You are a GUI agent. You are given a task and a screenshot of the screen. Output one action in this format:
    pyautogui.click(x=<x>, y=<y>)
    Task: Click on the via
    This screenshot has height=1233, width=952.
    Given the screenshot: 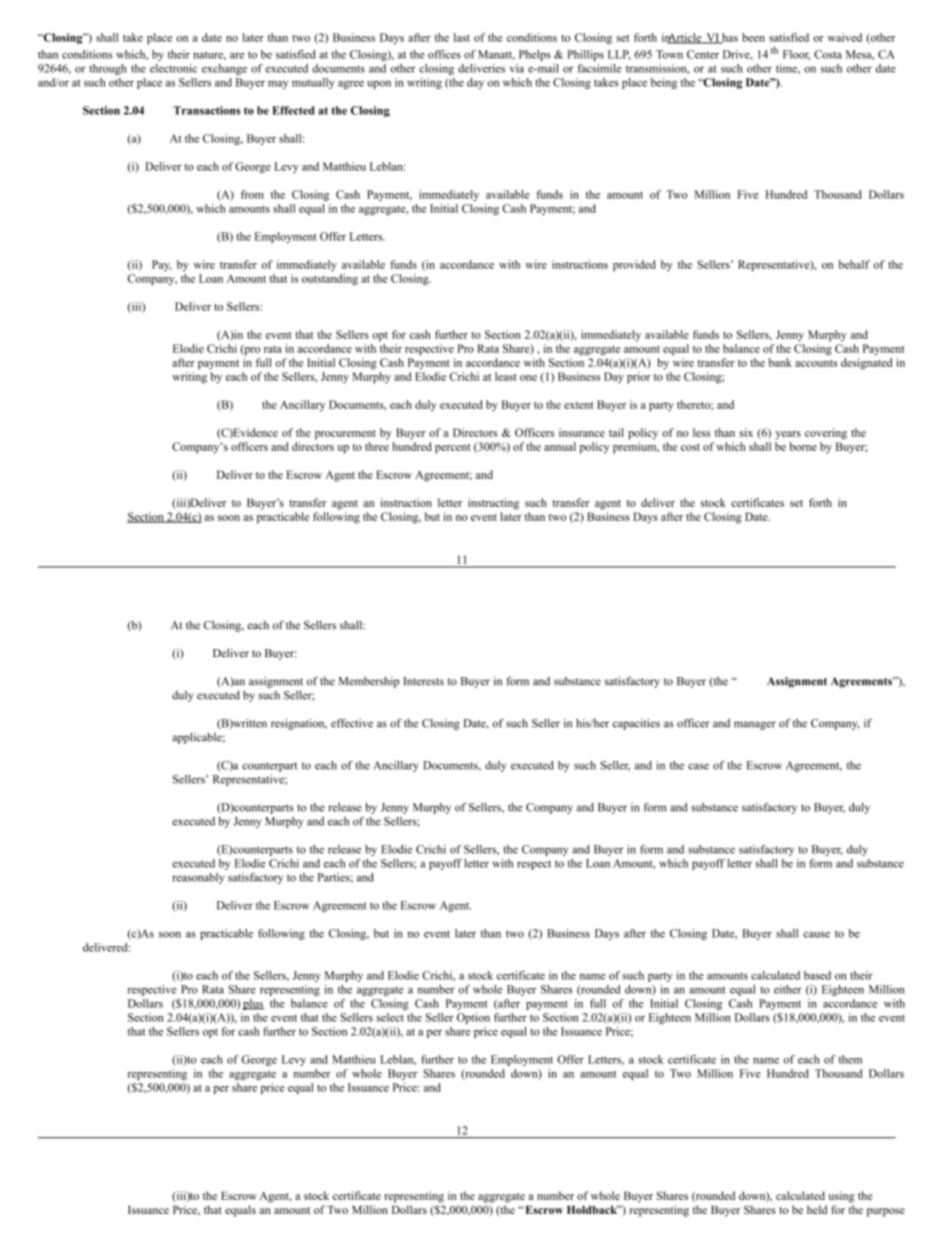 What is the action you would take?
    pyautogui.click(x=517, y=68)
